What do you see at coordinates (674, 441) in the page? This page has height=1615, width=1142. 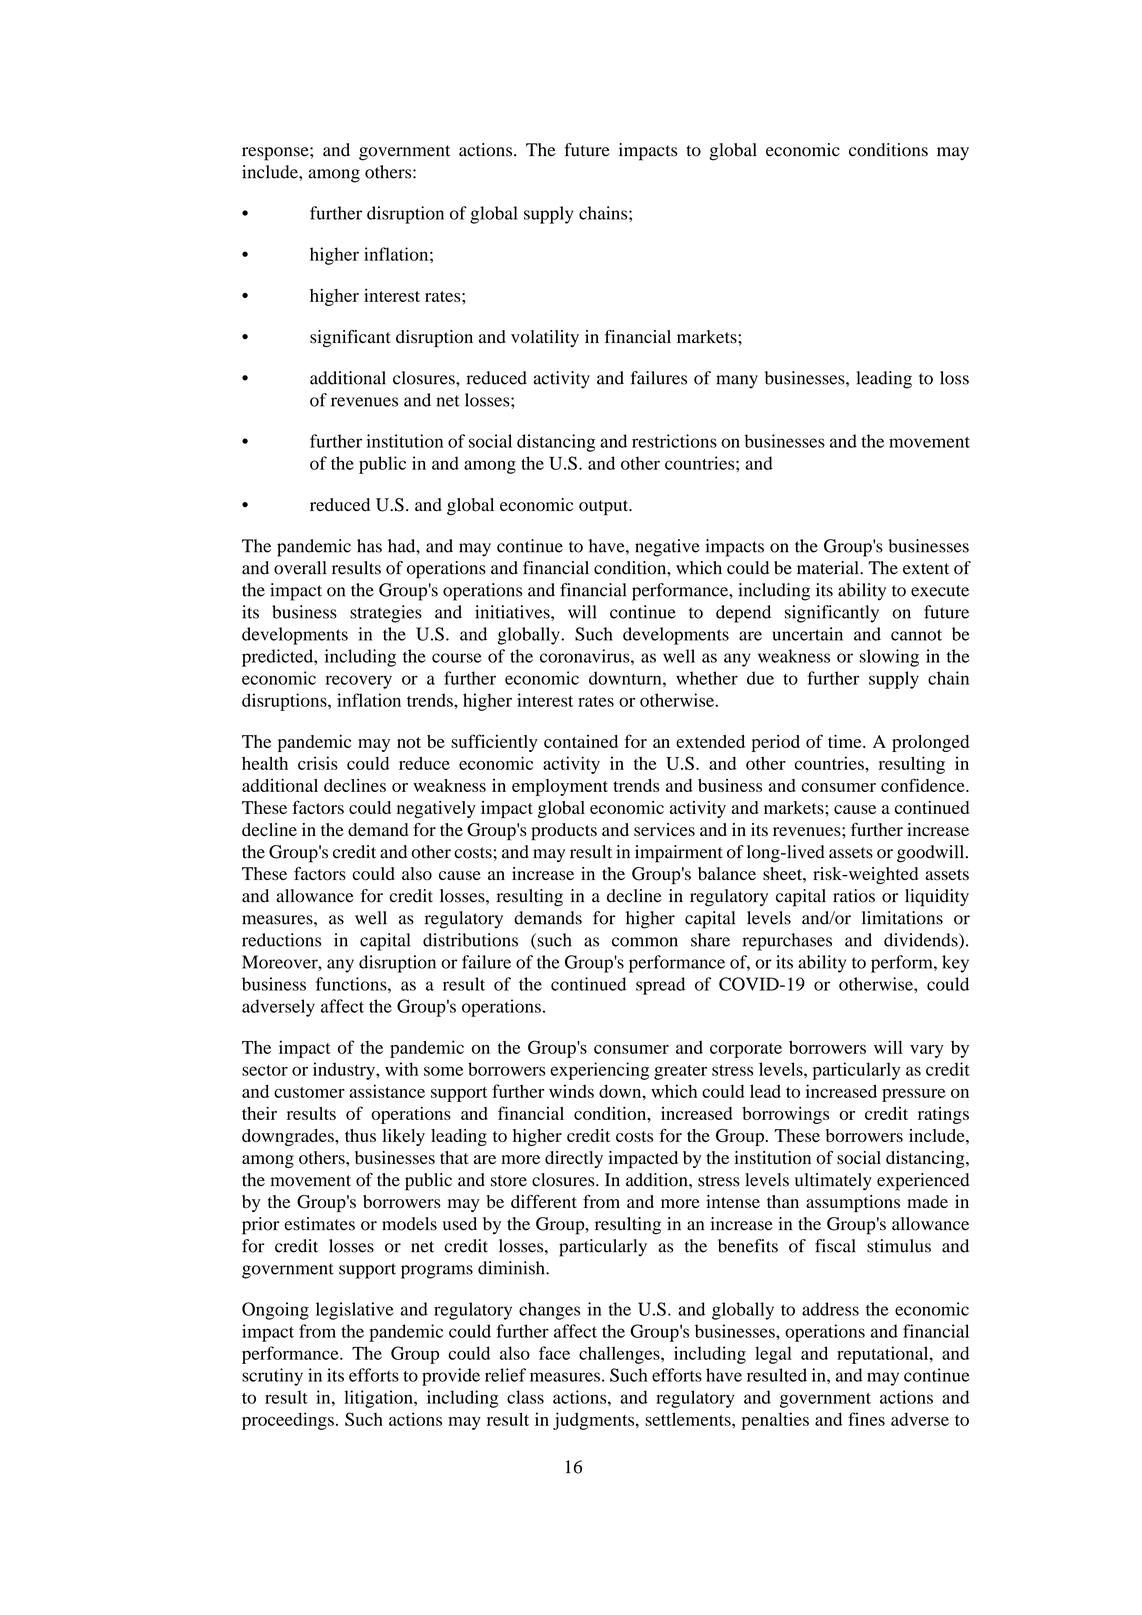 I see `restrictions` at bounding box center [674, 441].
